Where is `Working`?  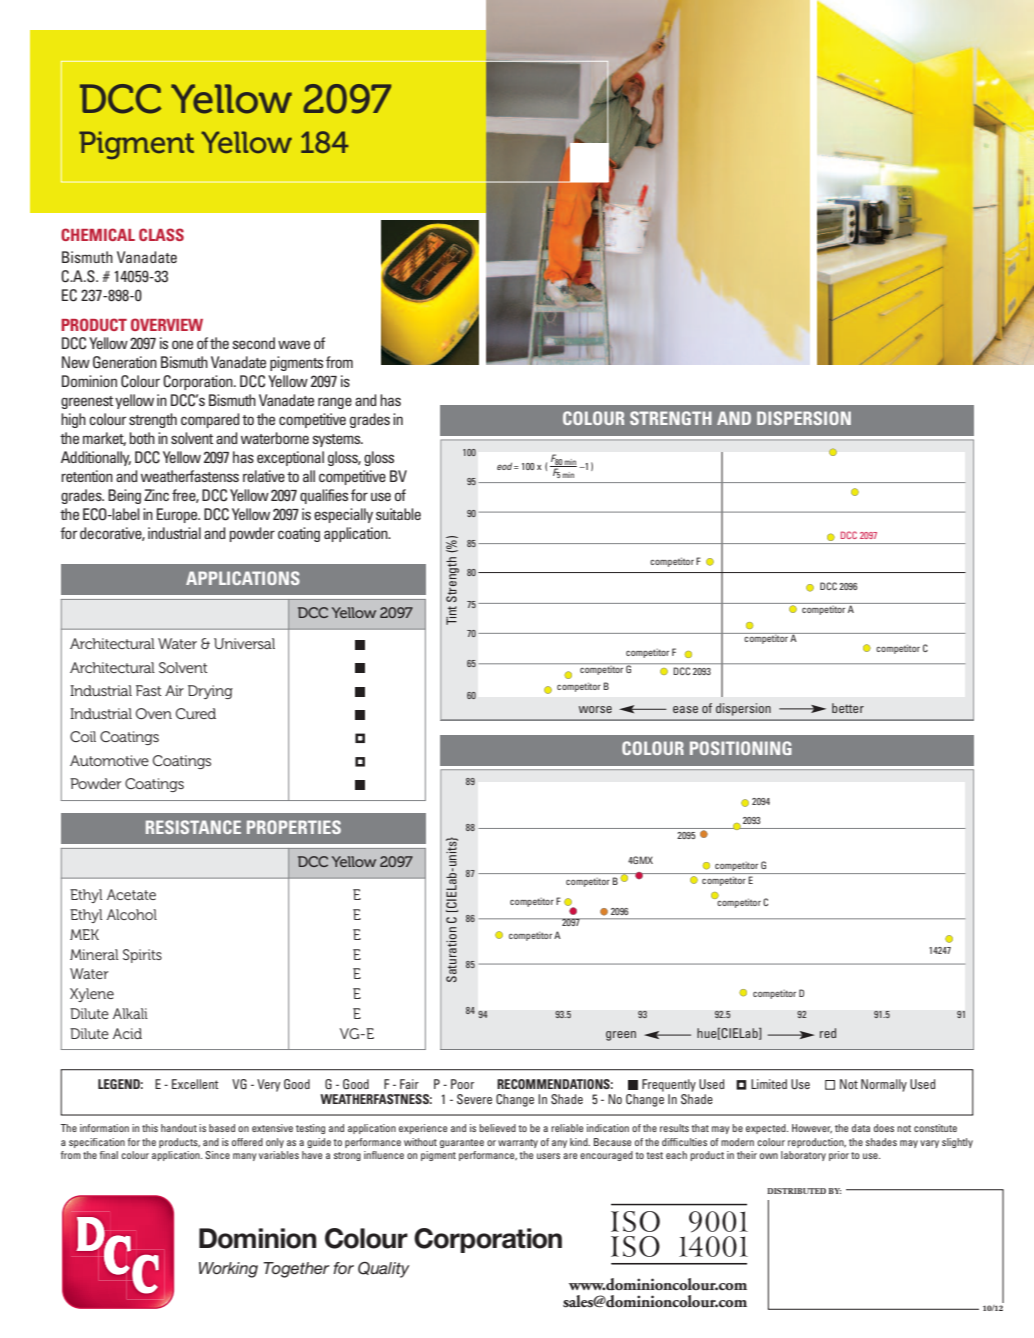 Working is located at coordinates (228, 1270).
